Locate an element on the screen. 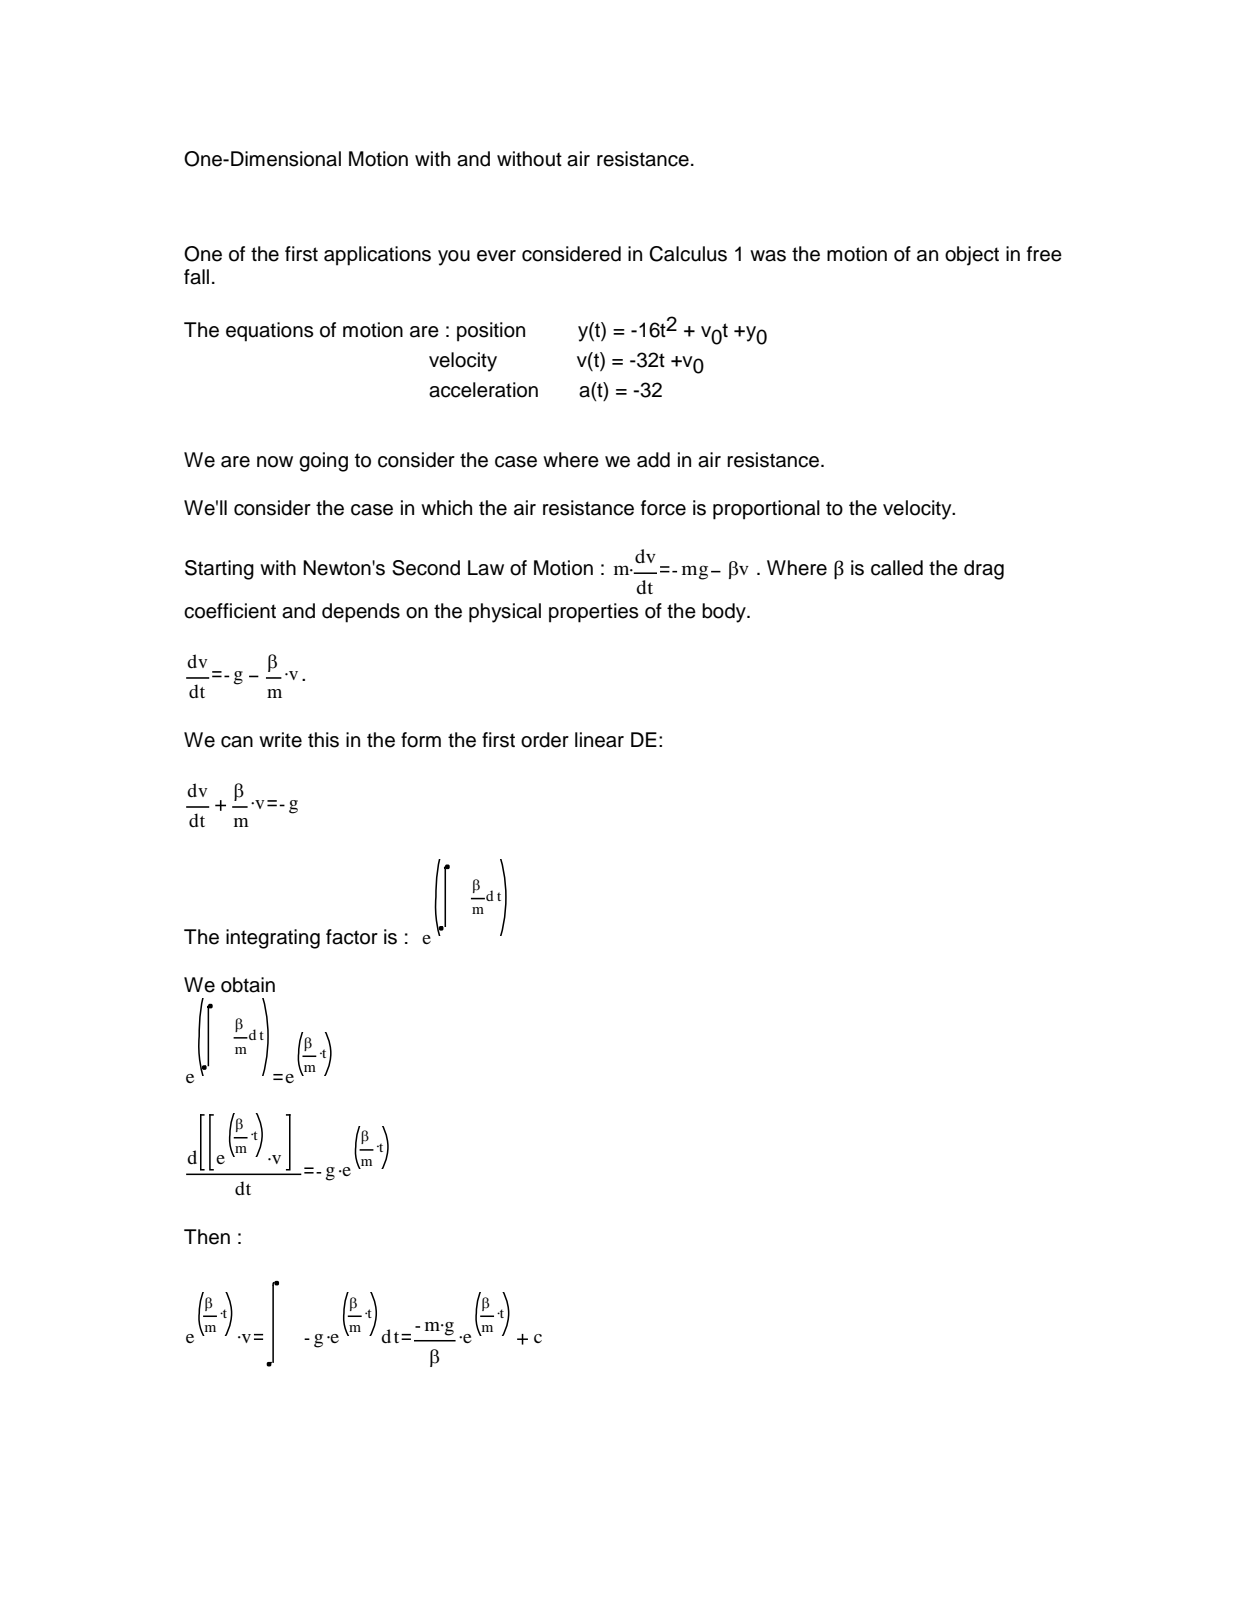  linear is located at coordinates (599, 740).
